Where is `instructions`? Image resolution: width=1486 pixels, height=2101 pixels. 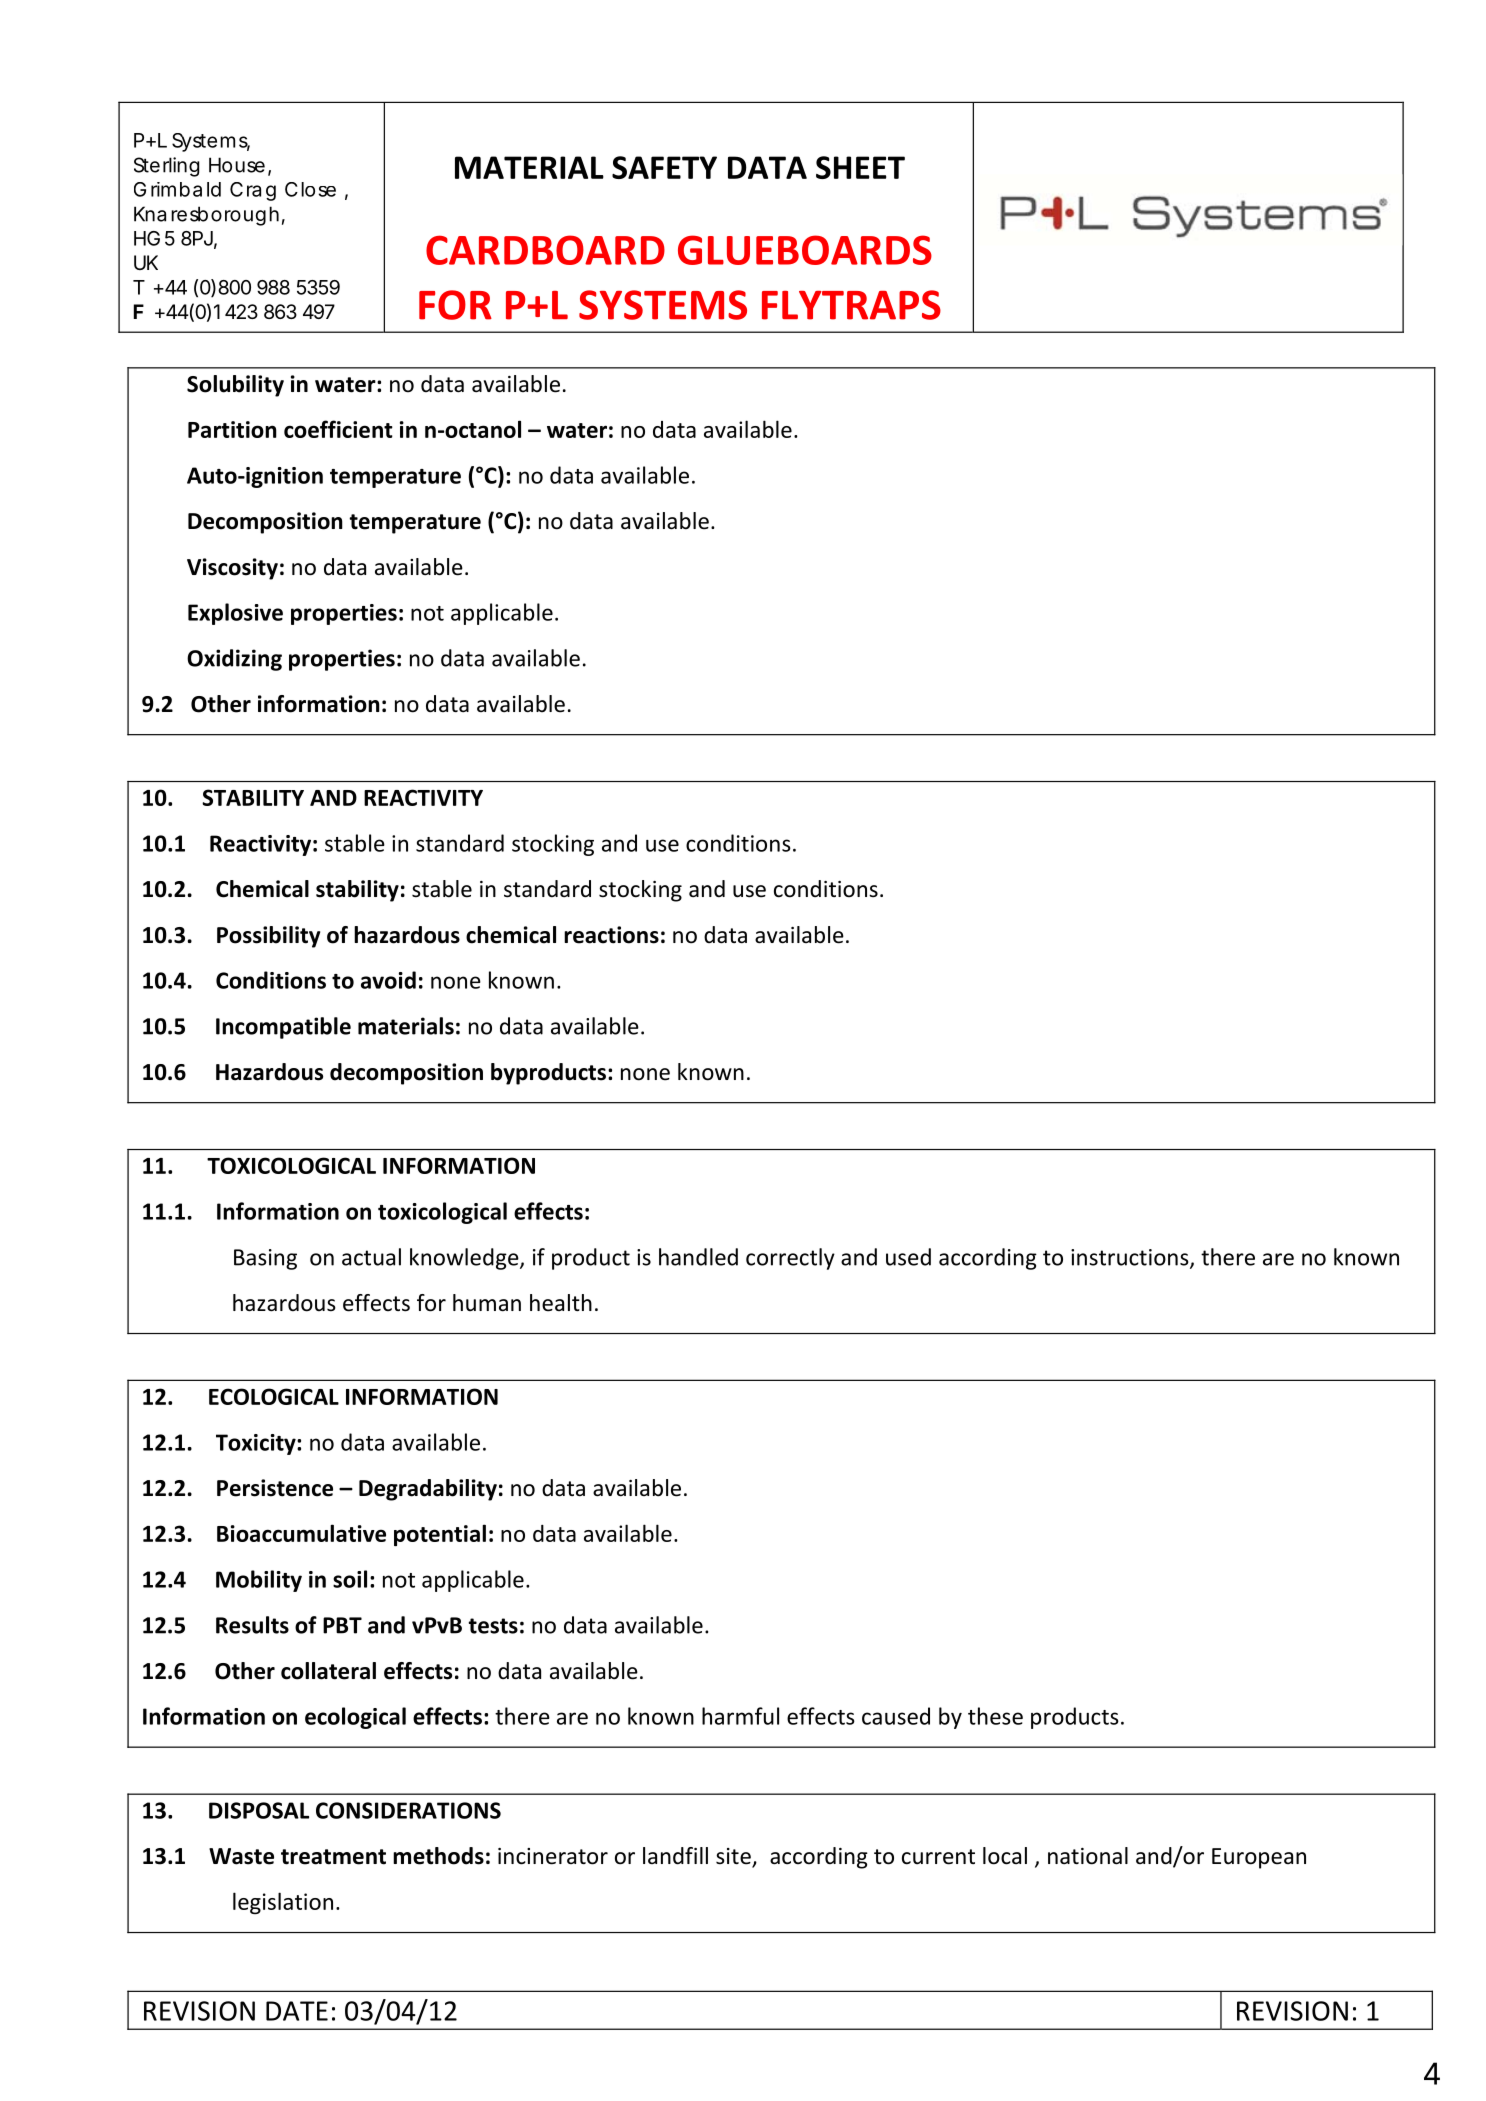 instructions is located at coordinates (1131, 1258).
